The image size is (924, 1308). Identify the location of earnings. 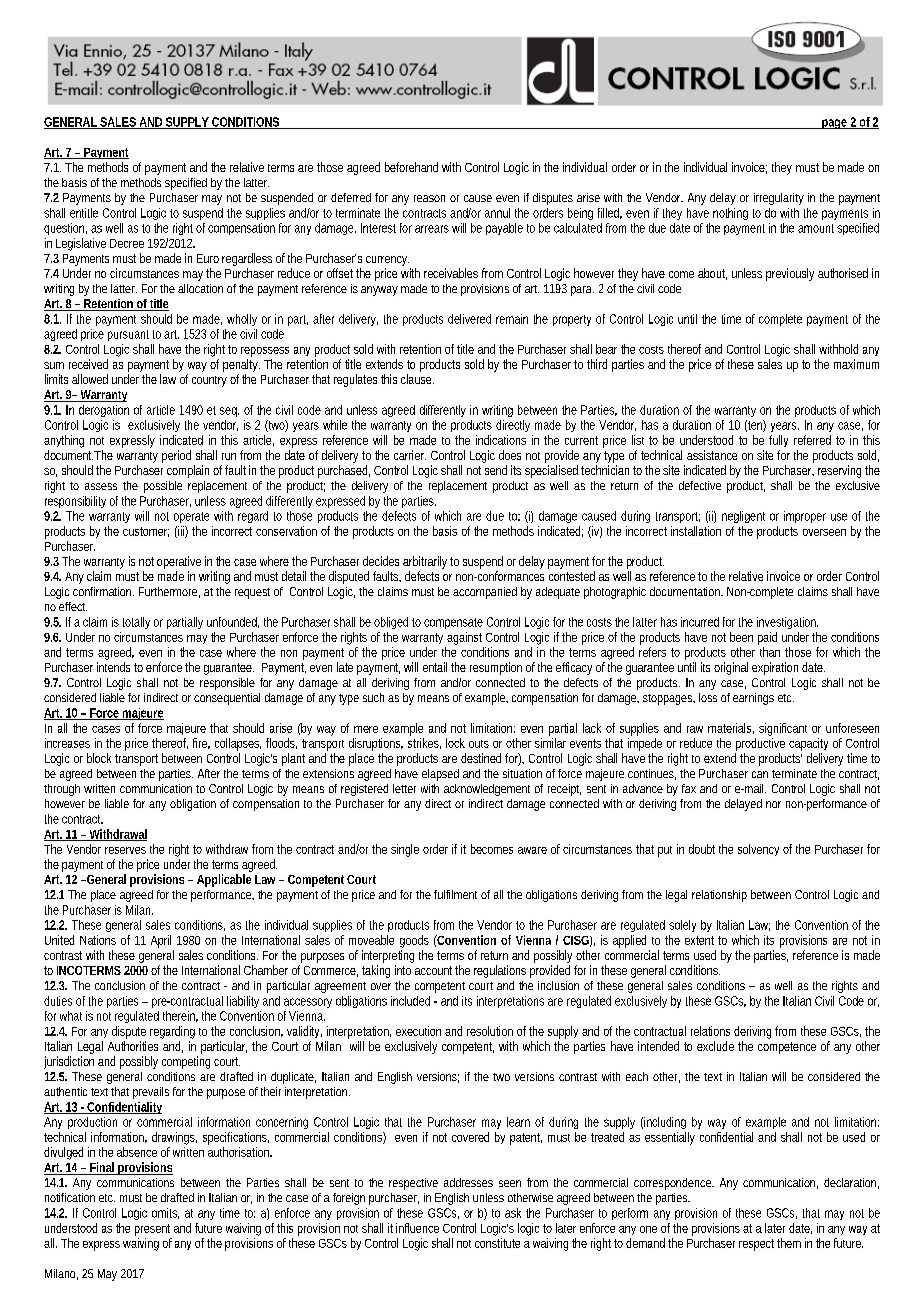
(753, 699).
